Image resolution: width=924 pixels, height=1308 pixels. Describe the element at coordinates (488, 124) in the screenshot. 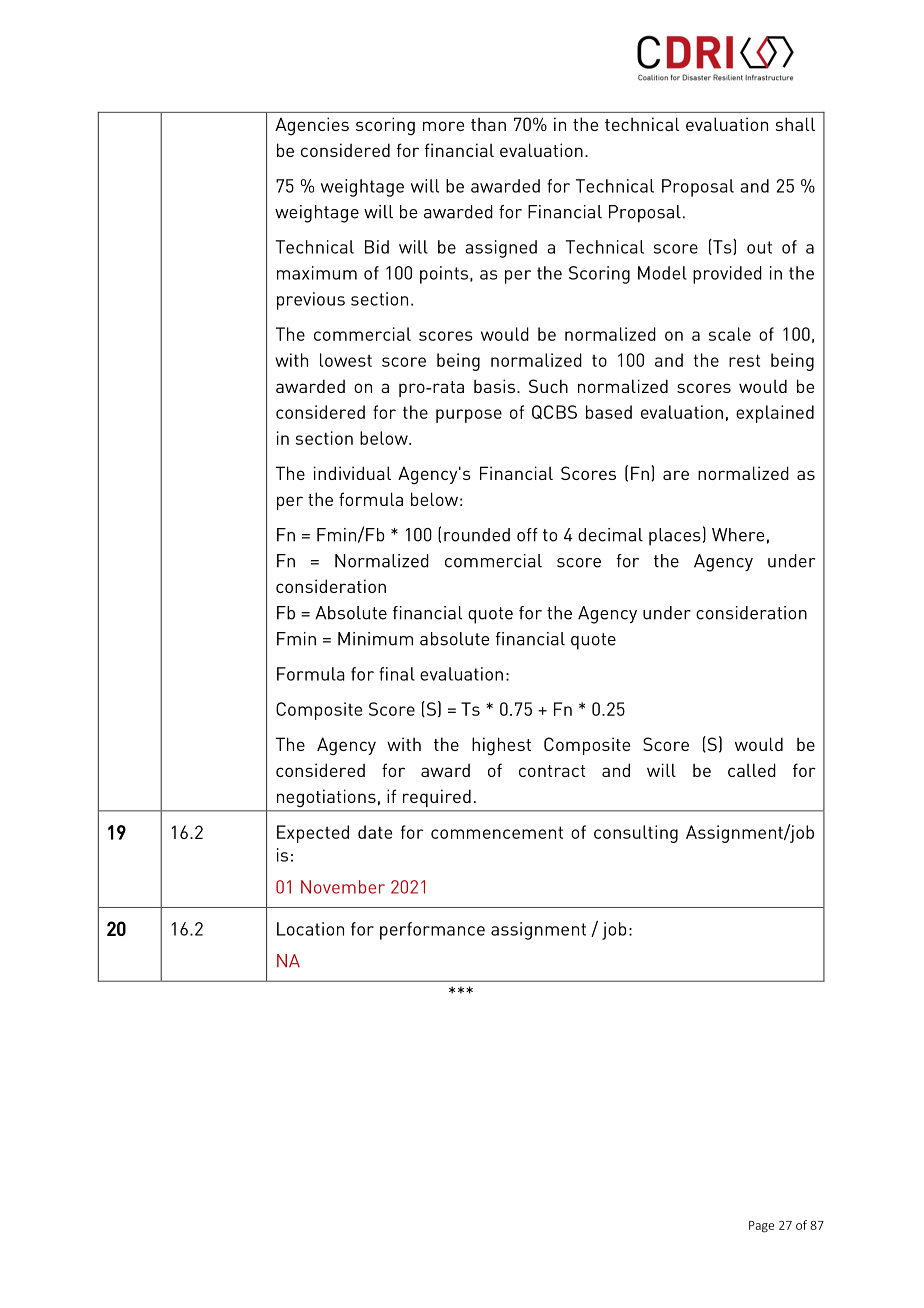

I see `than` at that location.
